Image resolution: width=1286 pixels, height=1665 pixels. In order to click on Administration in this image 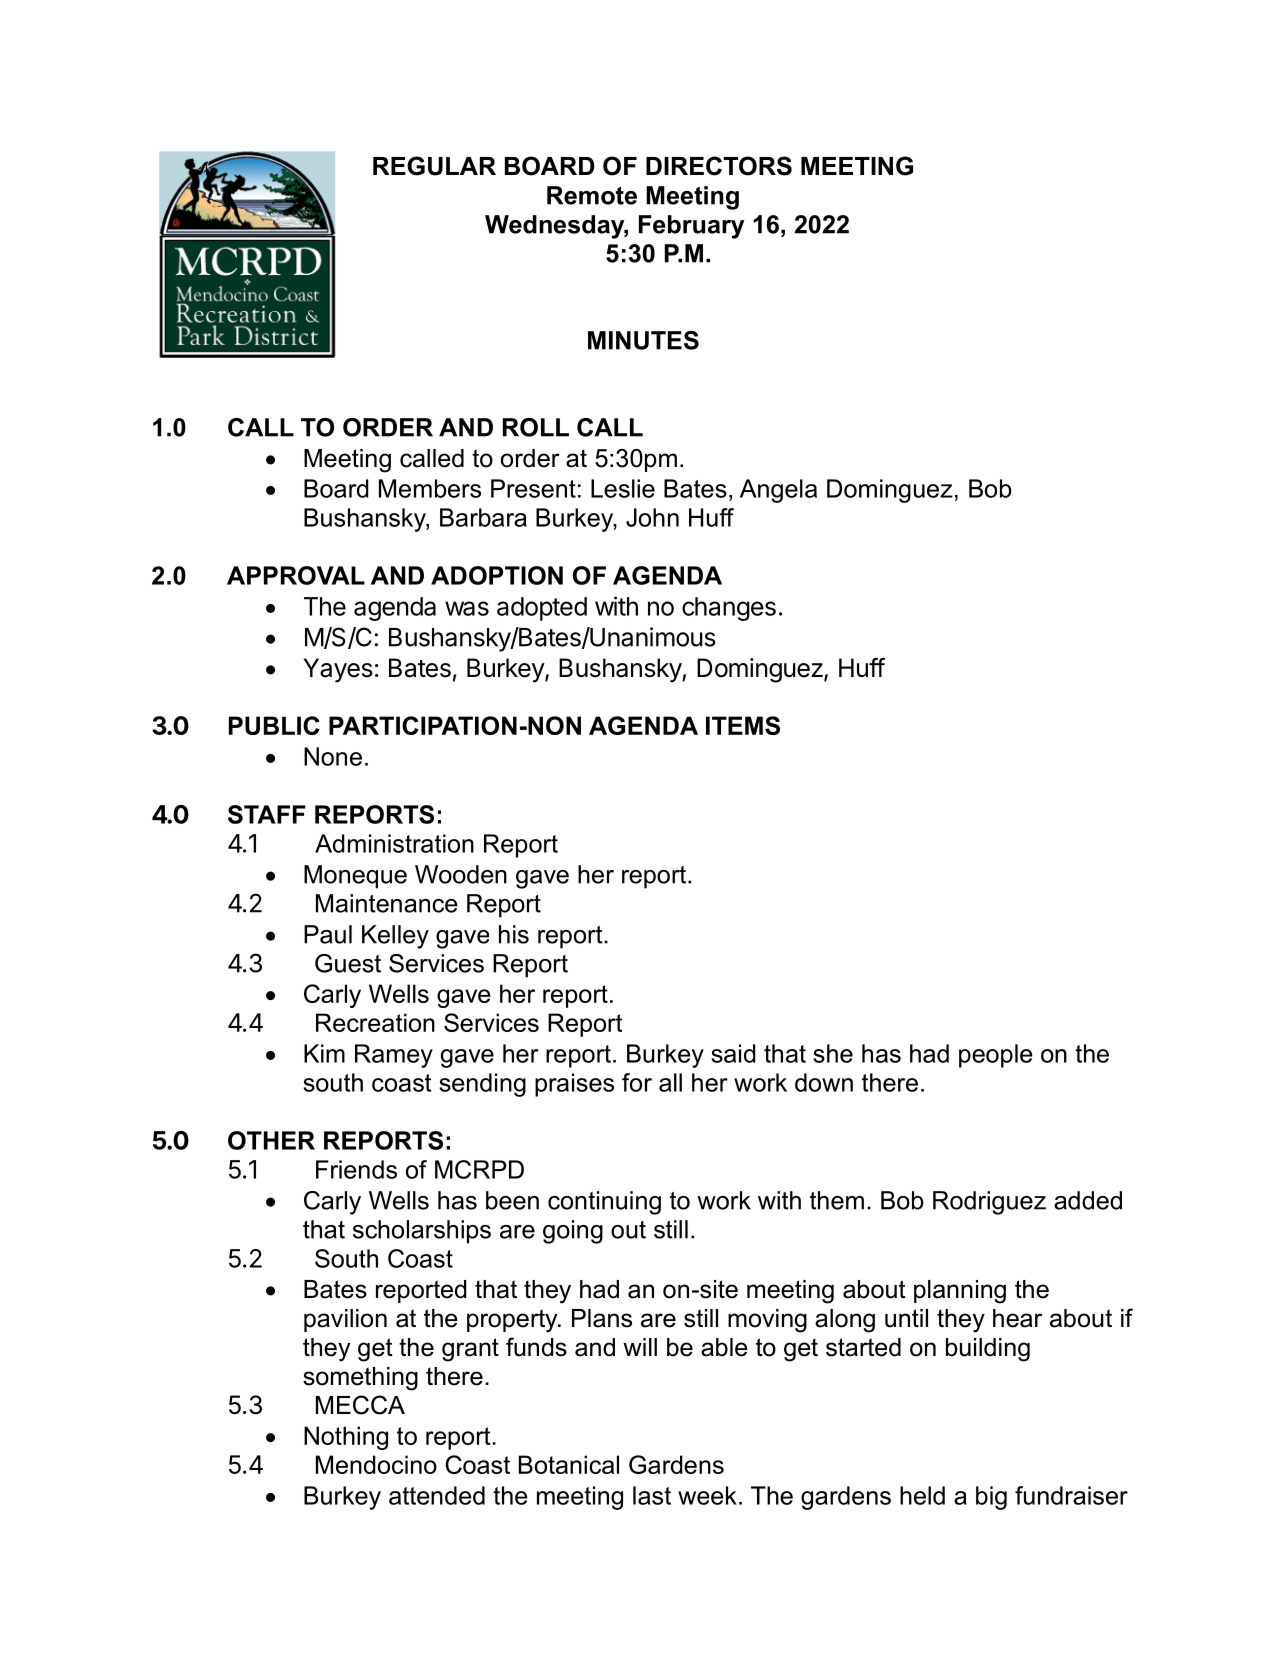, I will do `click(394, 843)`.
